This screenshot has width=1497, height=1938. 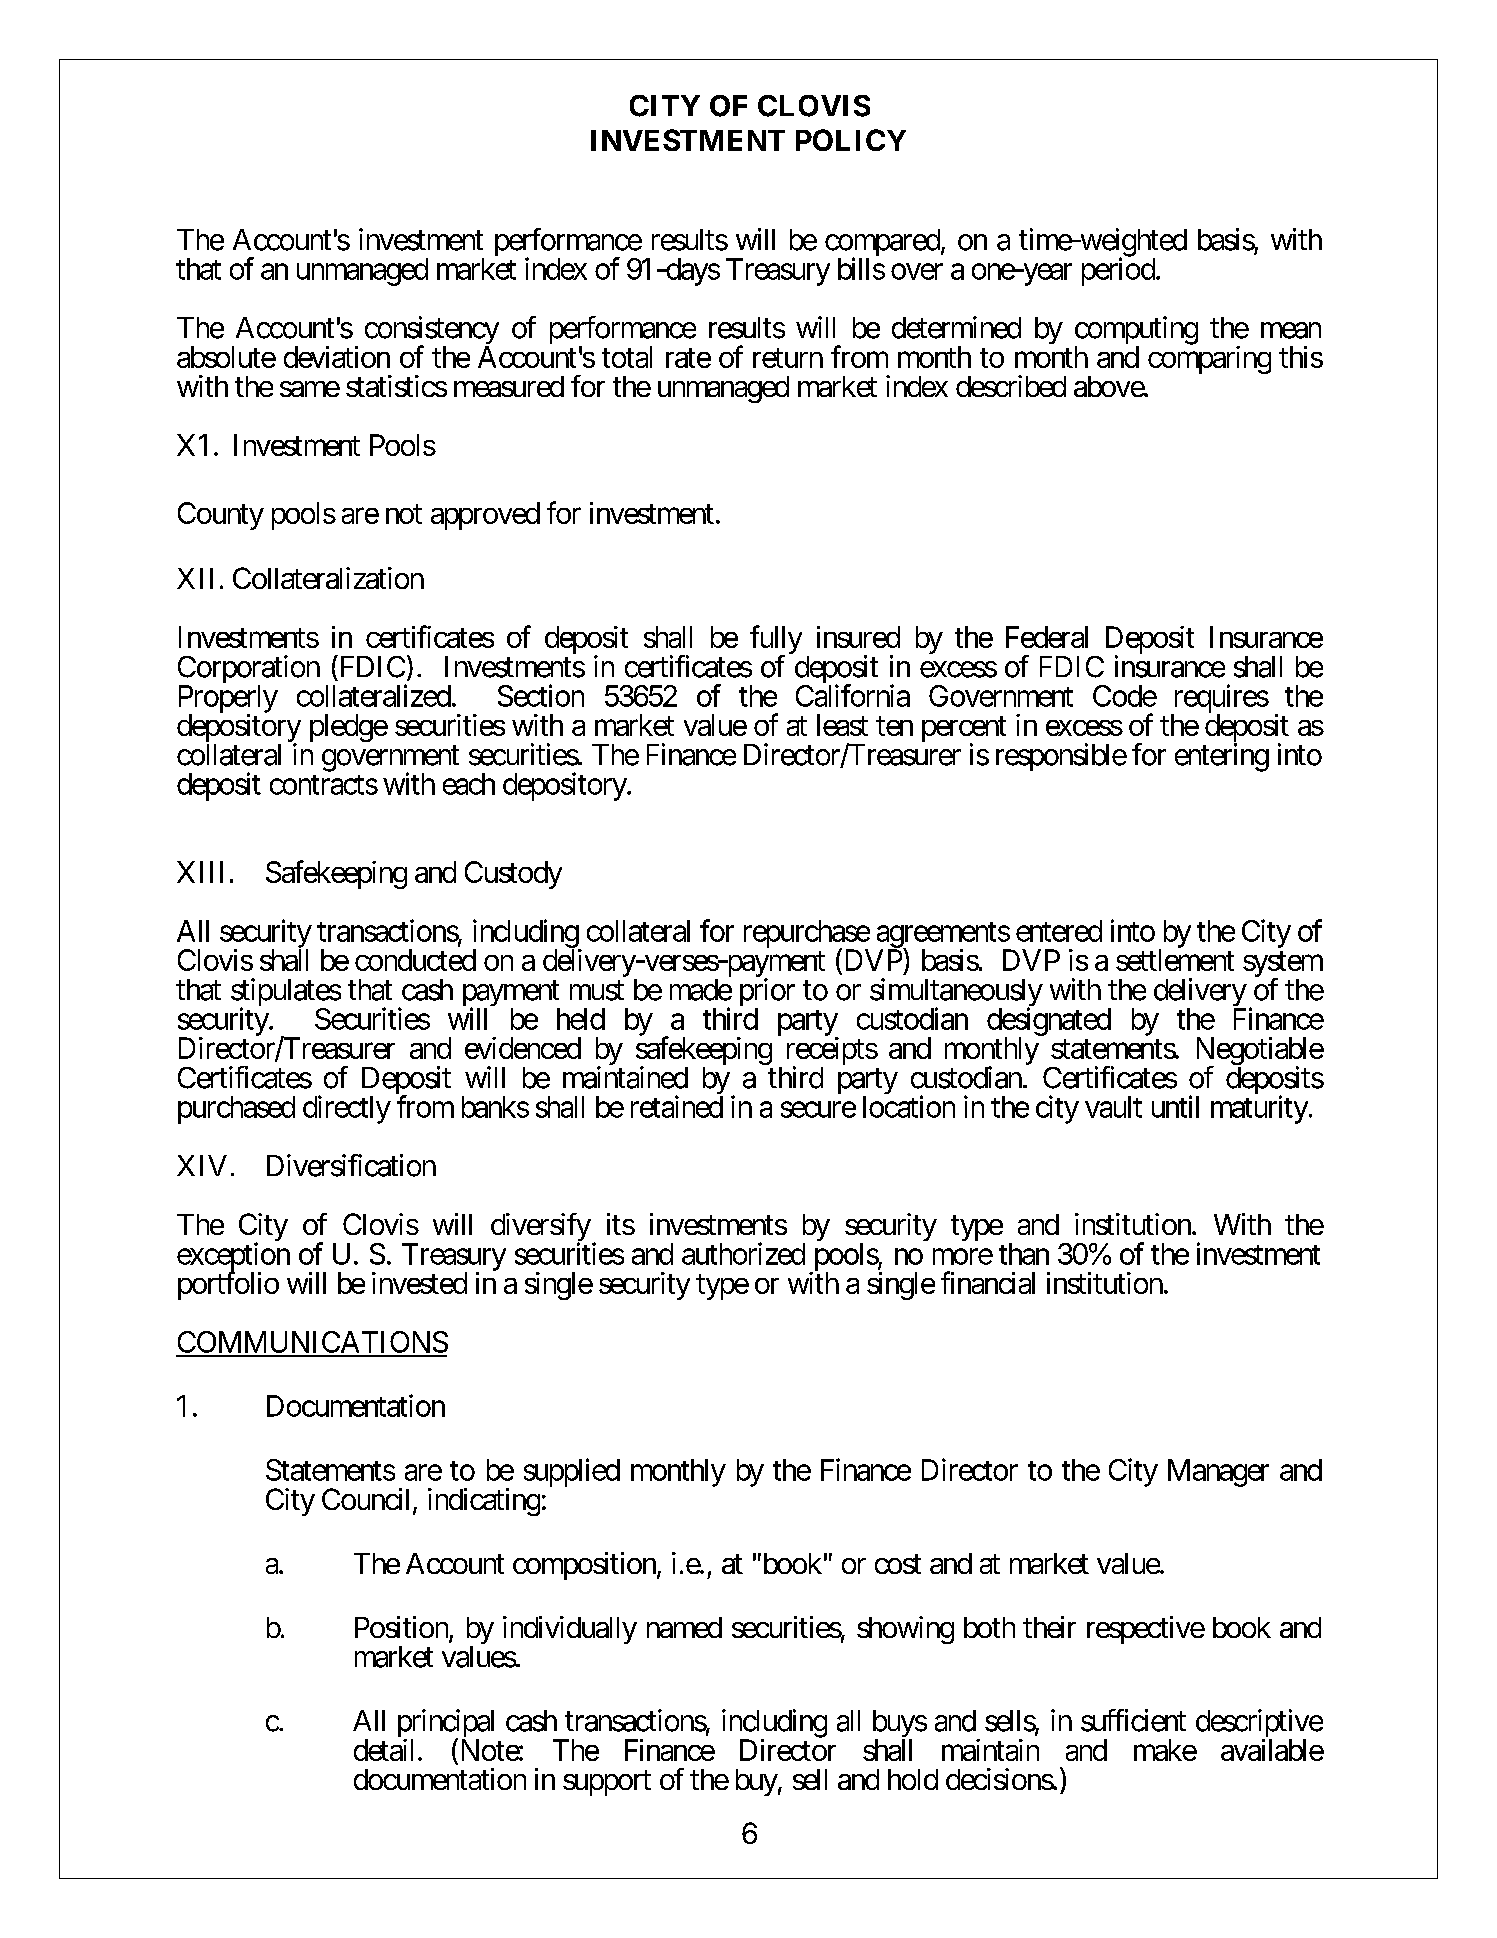 I want to click on support, so click(x=607, y=1783).
